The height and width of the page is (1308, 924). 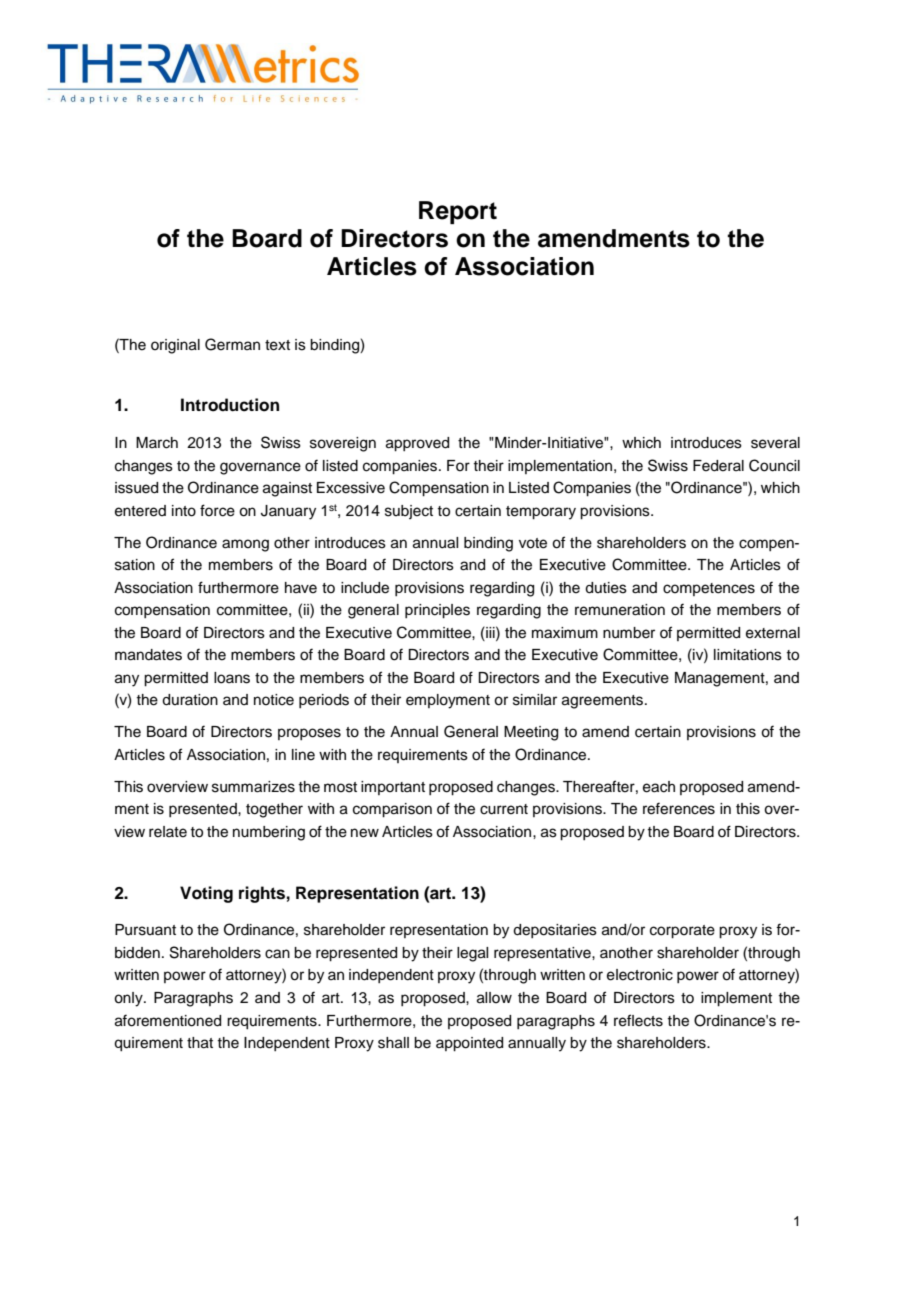 I want to click on Report, so click(x=458, y=212).
